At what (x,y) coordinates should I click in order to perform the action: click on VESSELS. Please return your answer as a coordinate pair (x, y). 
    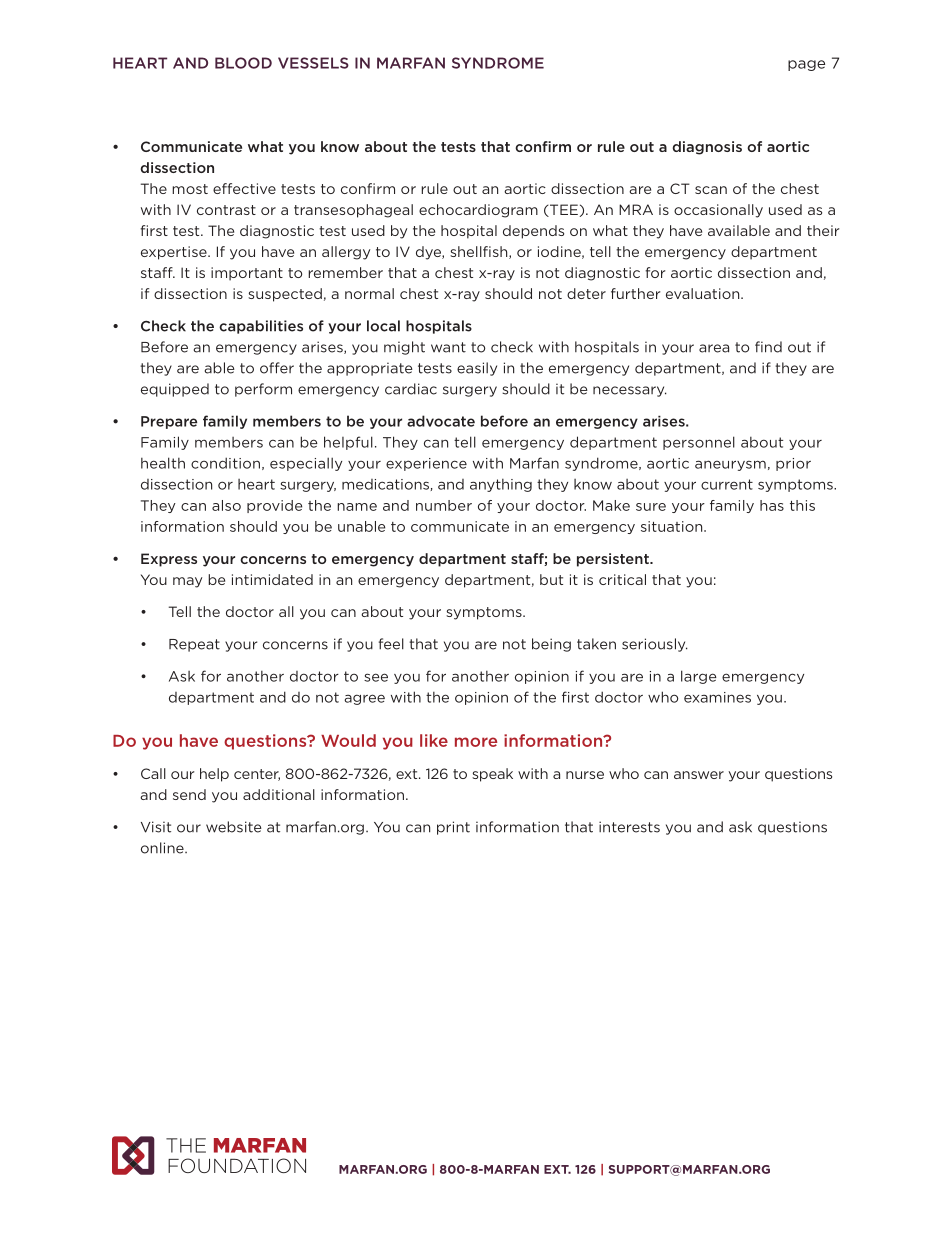
    Looking at the image, I should click on (313, 63).
